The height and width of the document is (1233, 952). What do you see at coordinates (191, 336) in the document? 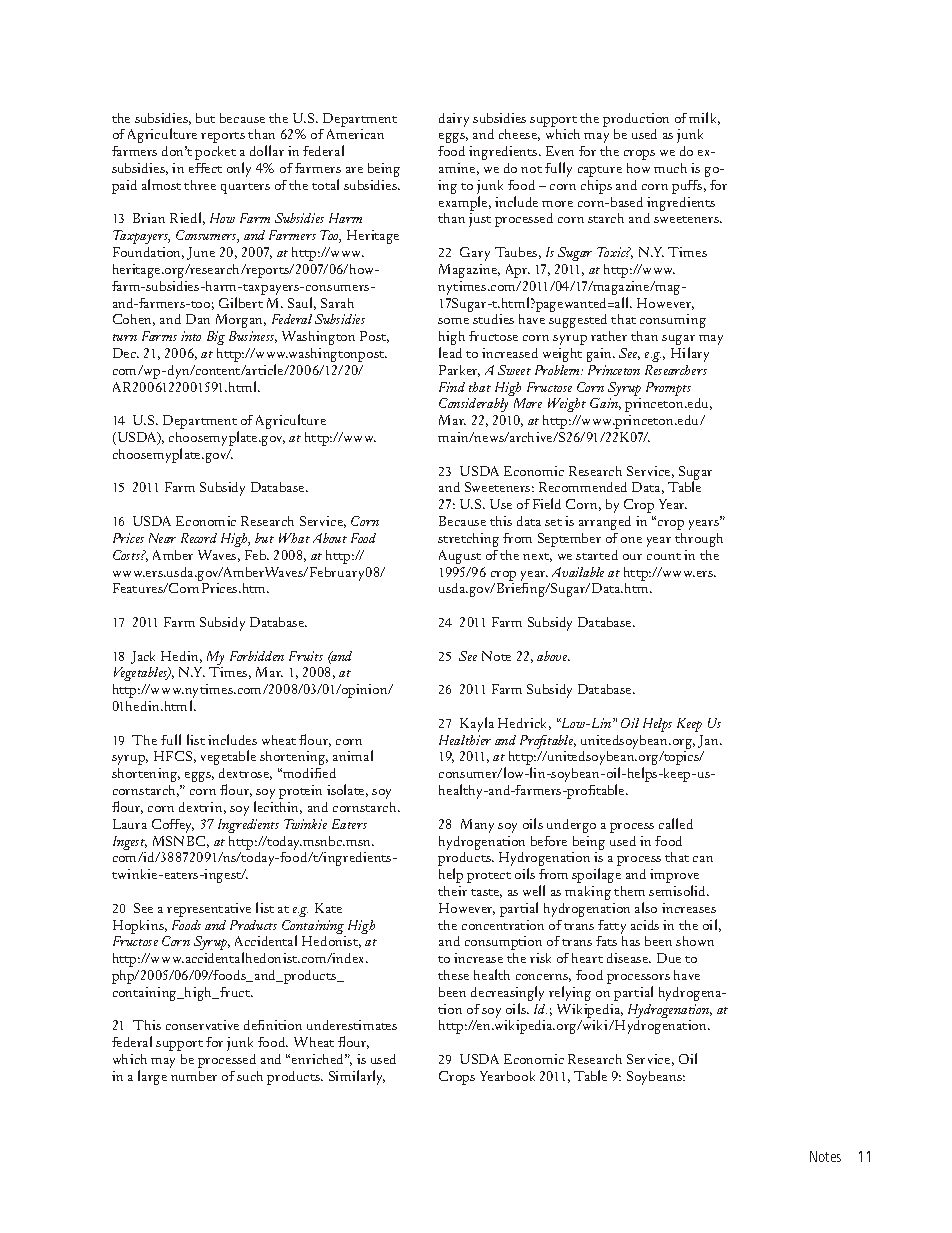
I see `into` at bounding box center [191, 336].
